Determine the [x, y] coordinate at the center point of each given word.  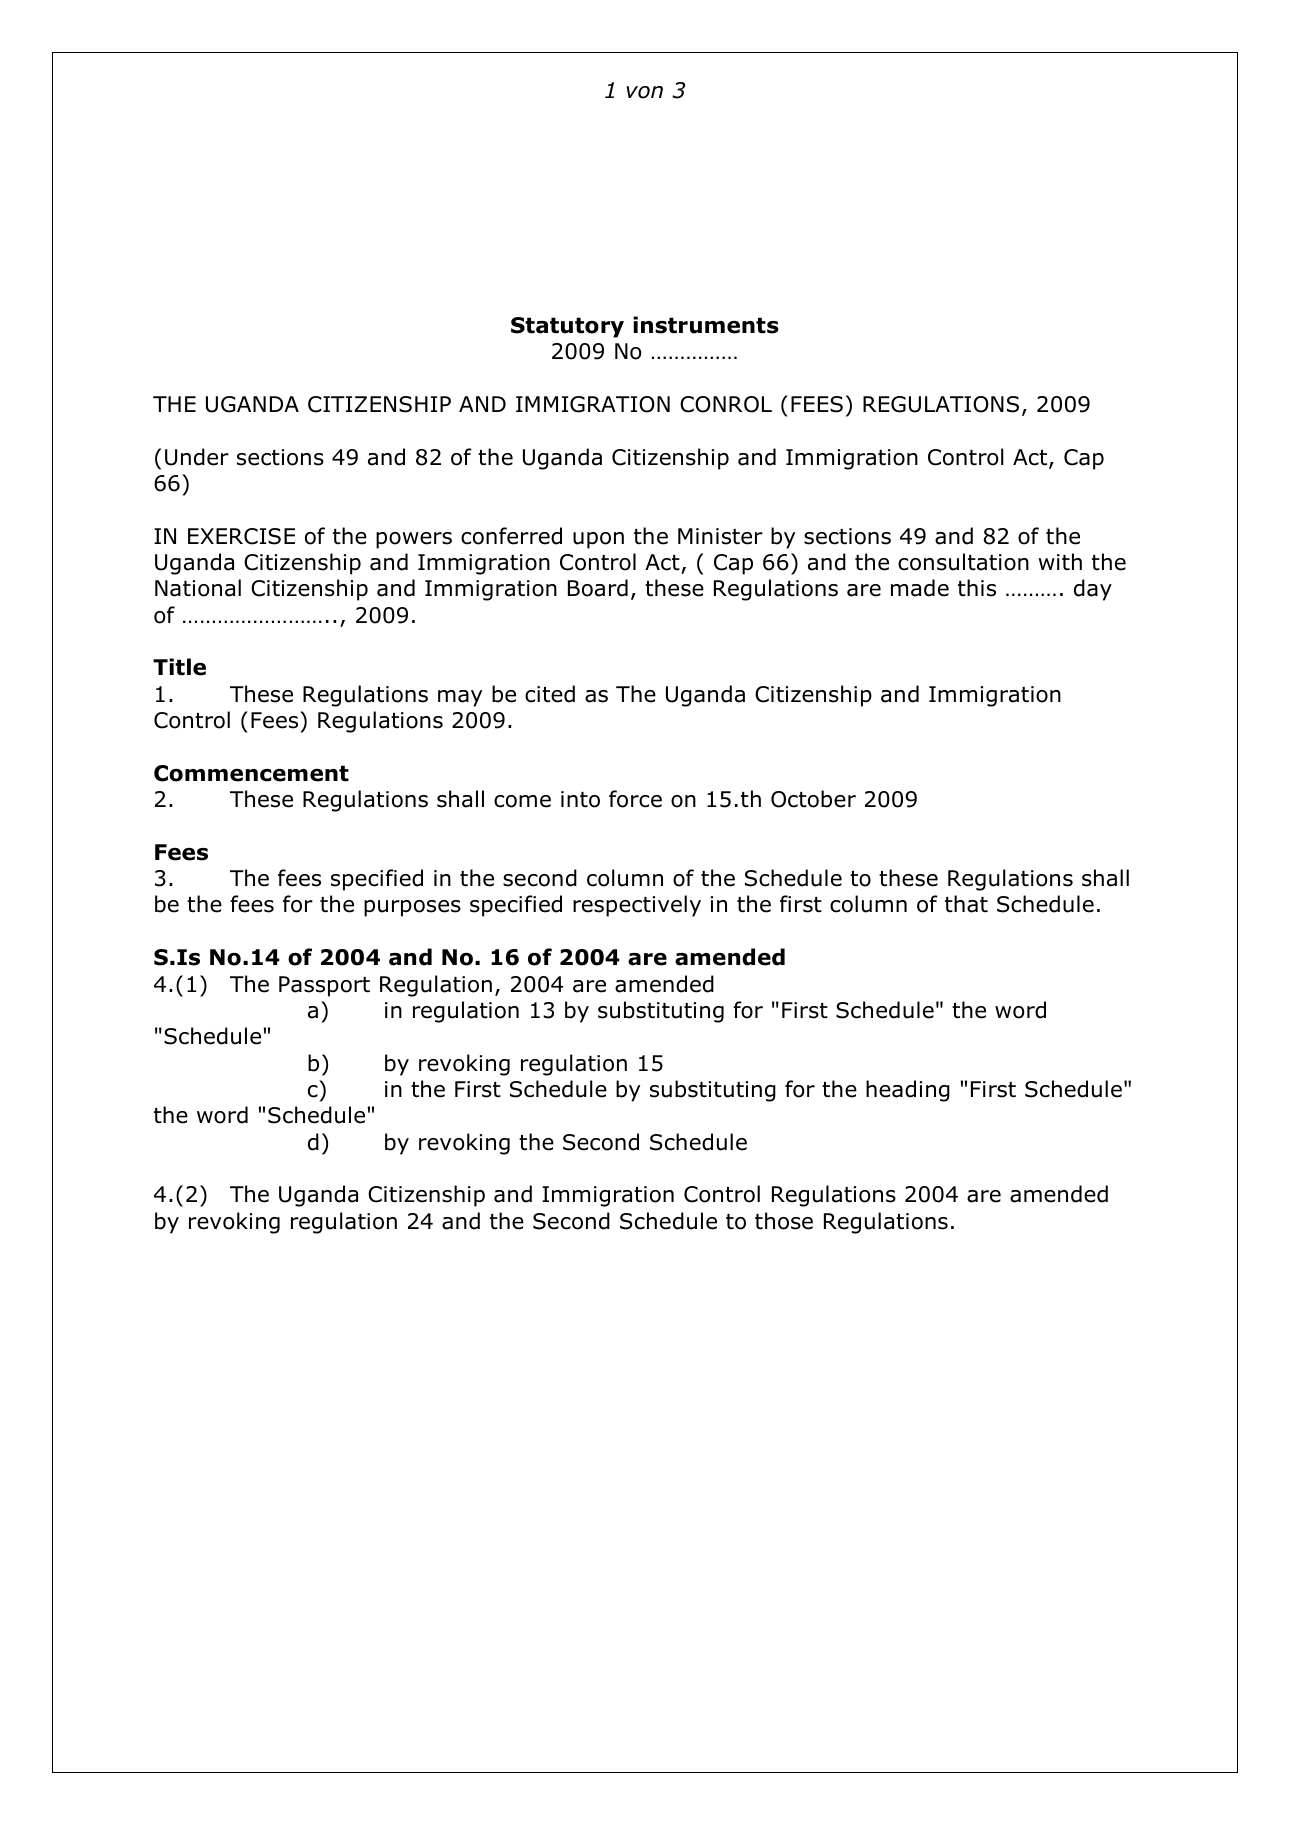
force [635, 799]
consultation [963, 562]
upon [598, 540]
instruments [706, 325]
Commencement [251, 773]
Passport [324, 986]
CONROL [726, 404]
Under [197, 457]
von [644, 92]
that [966, 904]
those [784, 1221]
